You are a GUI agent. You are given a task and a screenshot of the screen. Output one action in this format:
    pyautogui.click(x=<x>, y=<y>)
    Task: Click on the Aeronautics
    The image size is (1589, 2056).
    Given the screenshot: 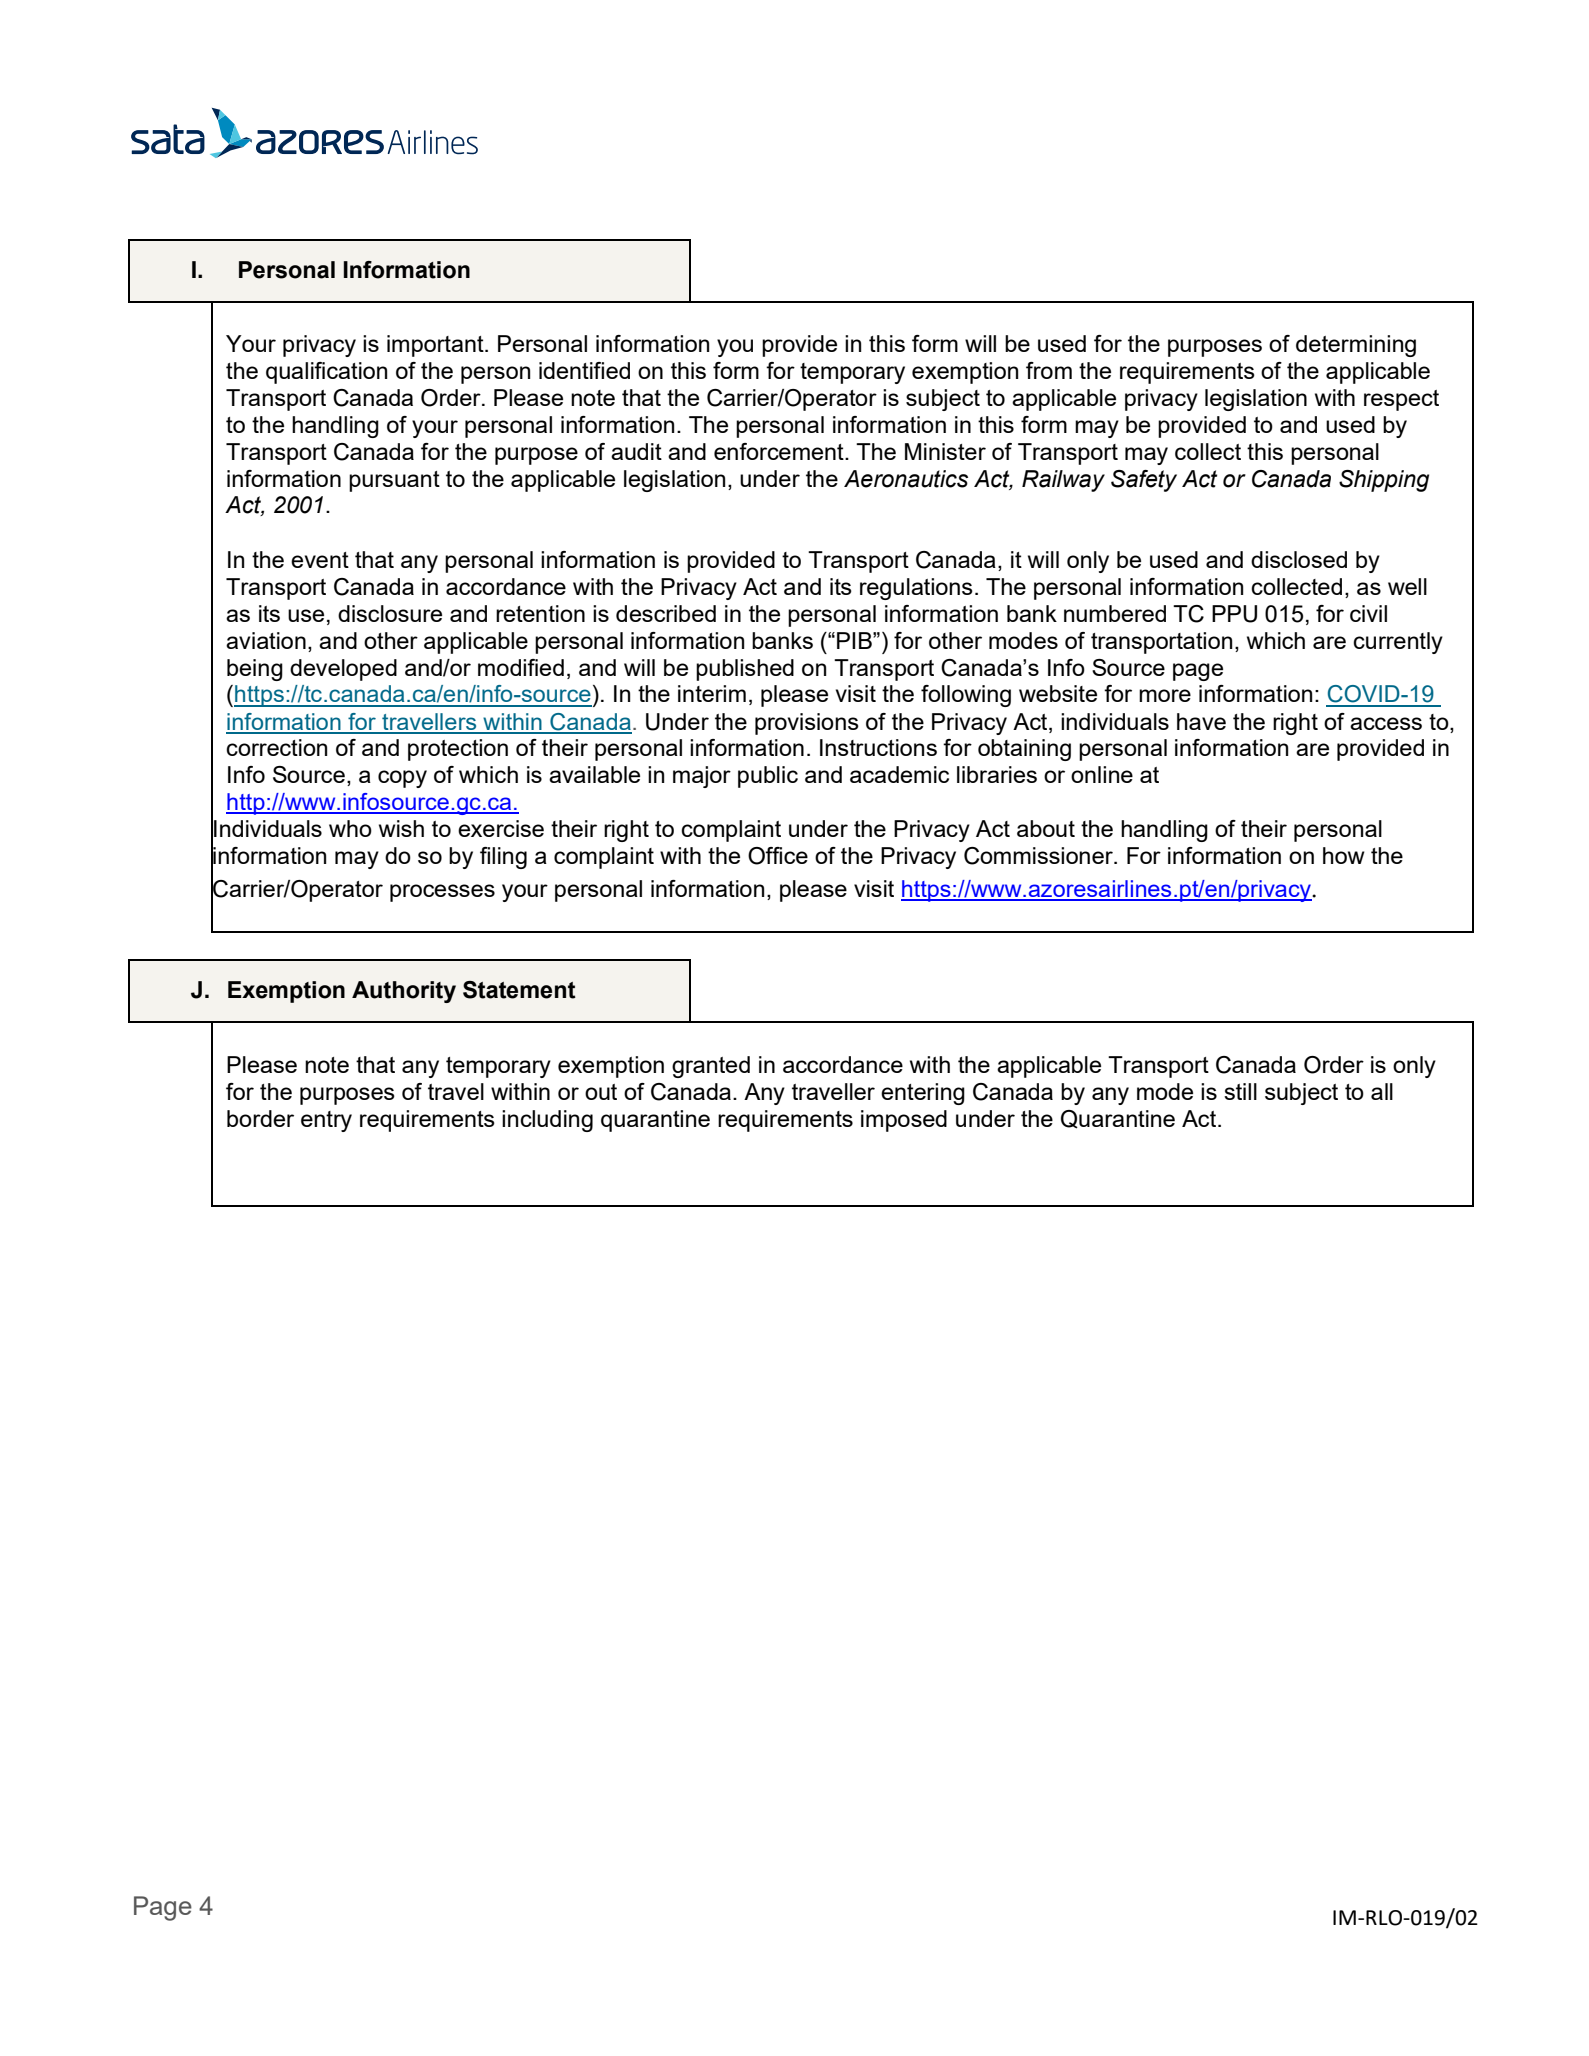 What is the action you would take?
    pyautogui.click(x=906, y=479)
